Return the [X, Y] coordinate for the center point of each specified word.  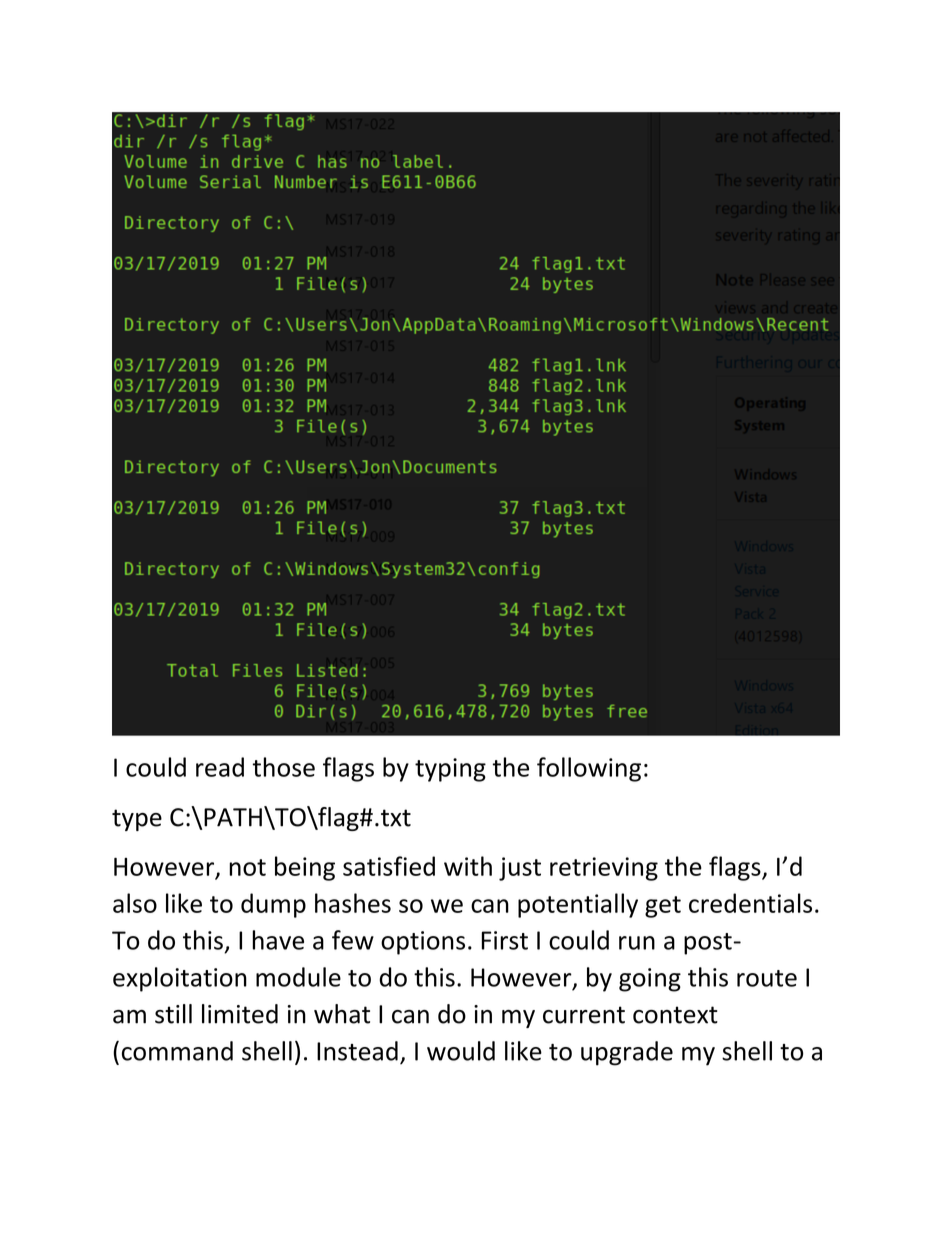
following [589, 769]
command [177, 1051]
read [220, 767]
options [423, 943]
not [247, 867]
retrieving [604, 869]
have [278, 940]
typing [450, 770]
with [468, 866]
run [637, 943]
